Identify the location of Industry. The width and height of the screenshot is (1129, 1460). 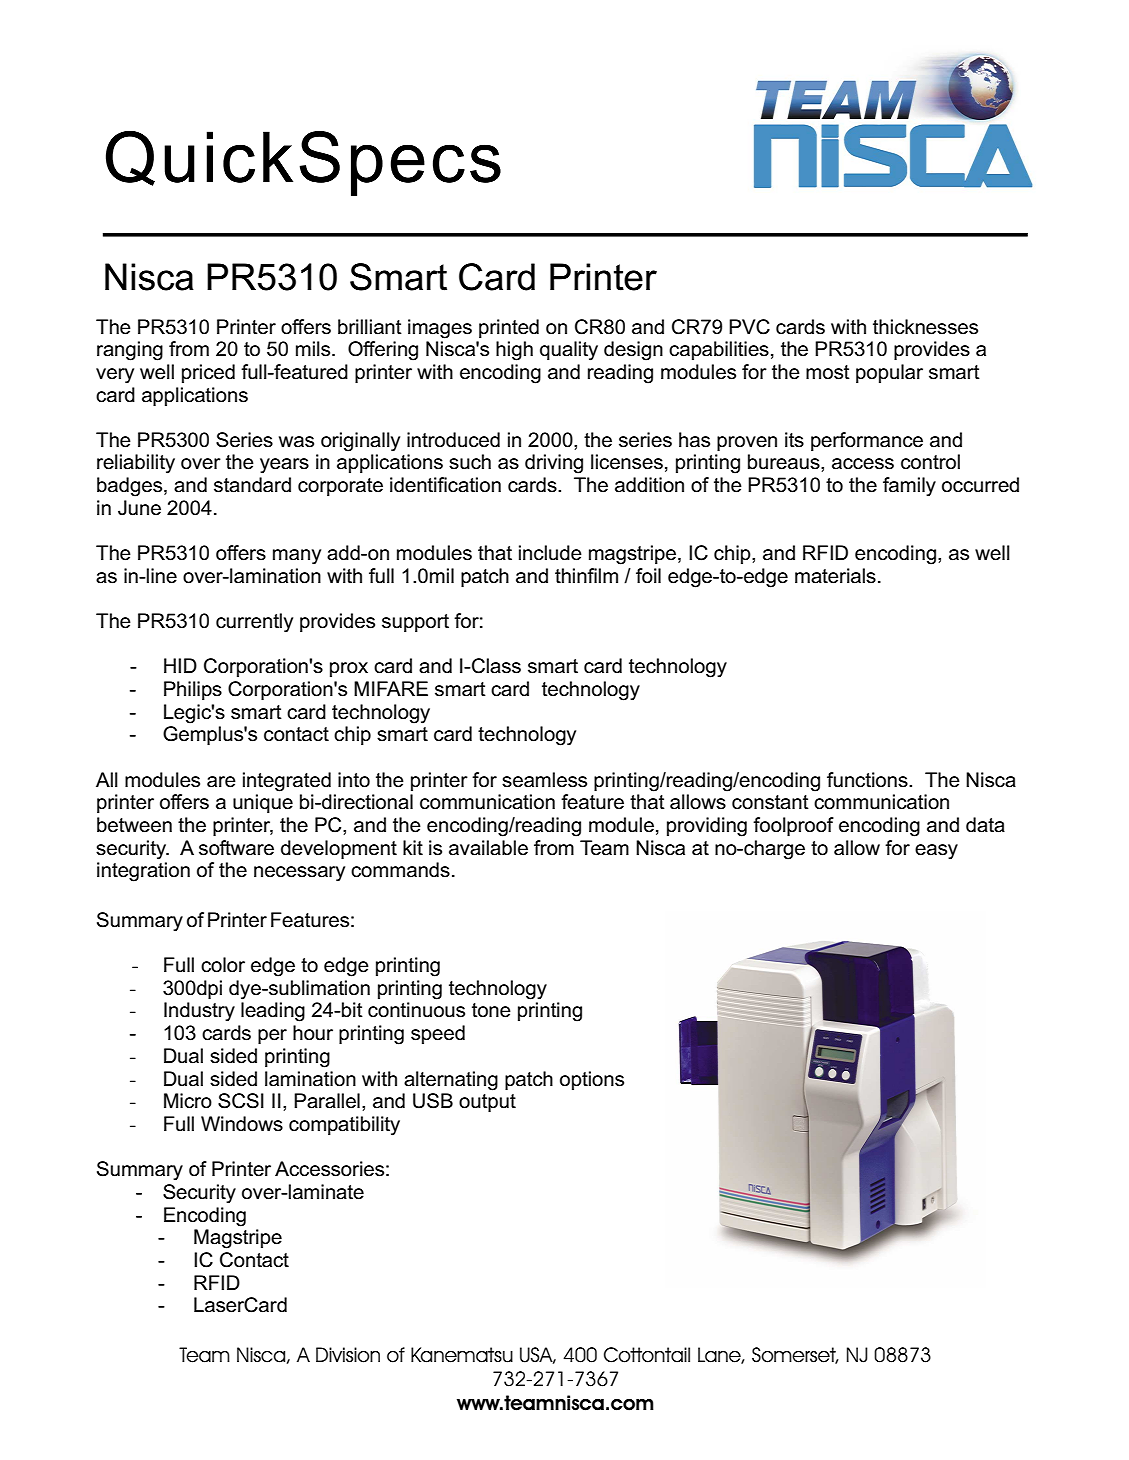
(199, 1012).
